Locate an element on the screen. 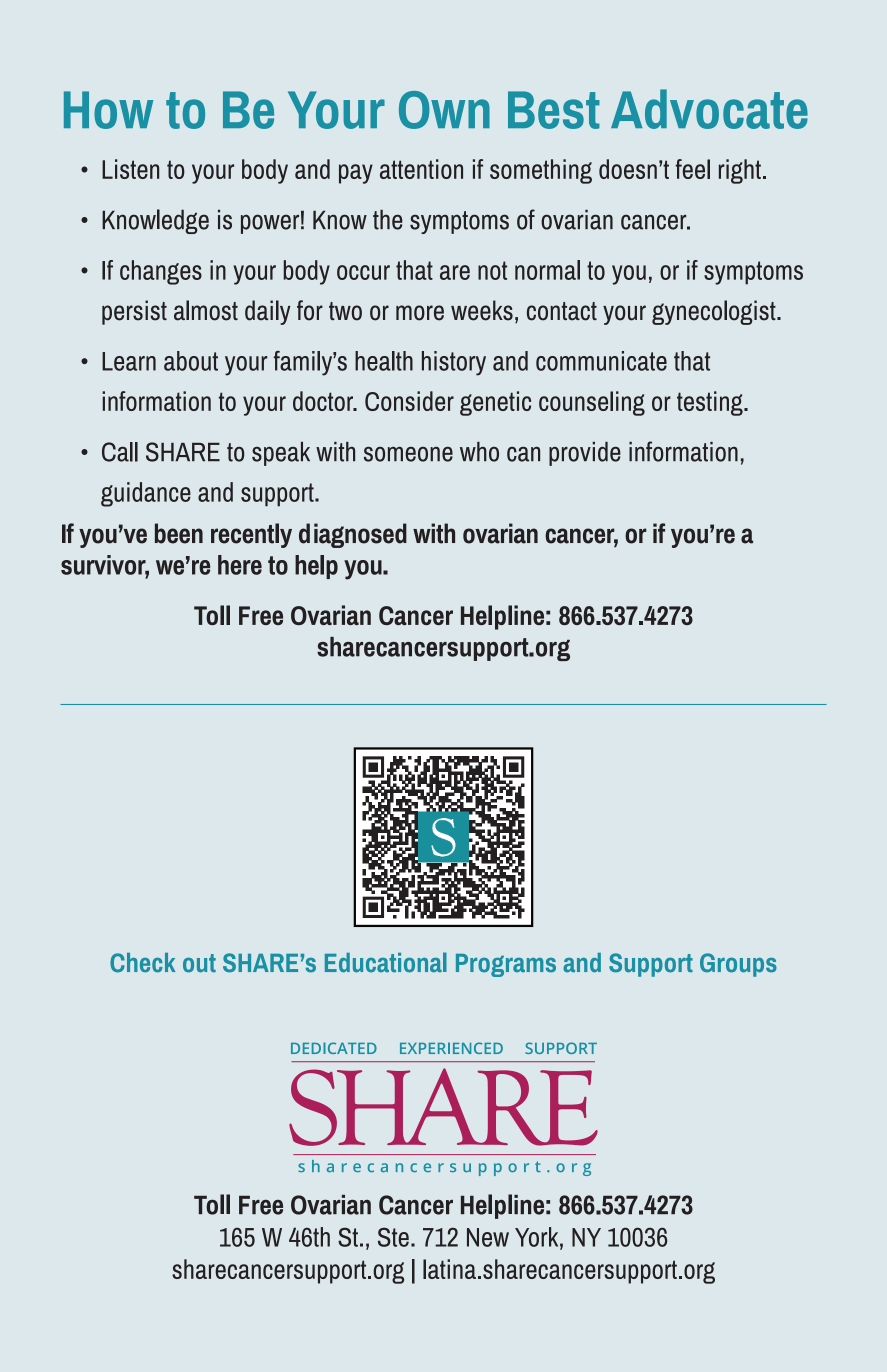  attention is located at coordinates (421, 169).
